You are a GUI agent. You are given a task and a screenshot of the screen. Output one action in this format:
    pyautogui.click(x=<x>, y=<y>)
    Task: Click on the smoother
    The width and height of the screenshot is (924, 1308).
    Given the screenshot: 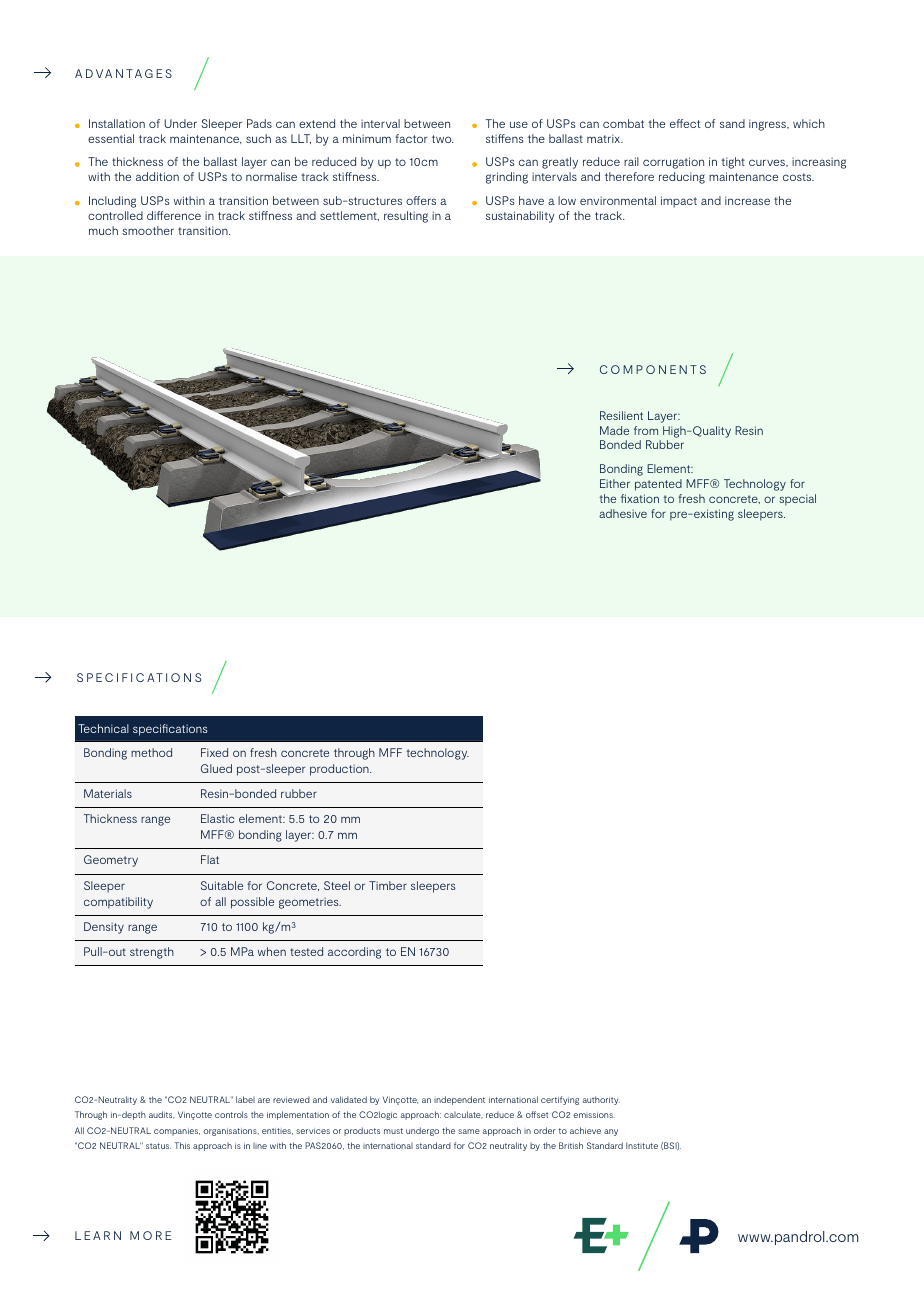 What is the action you would take?
    pyautogui.click(x=148, y=230)
